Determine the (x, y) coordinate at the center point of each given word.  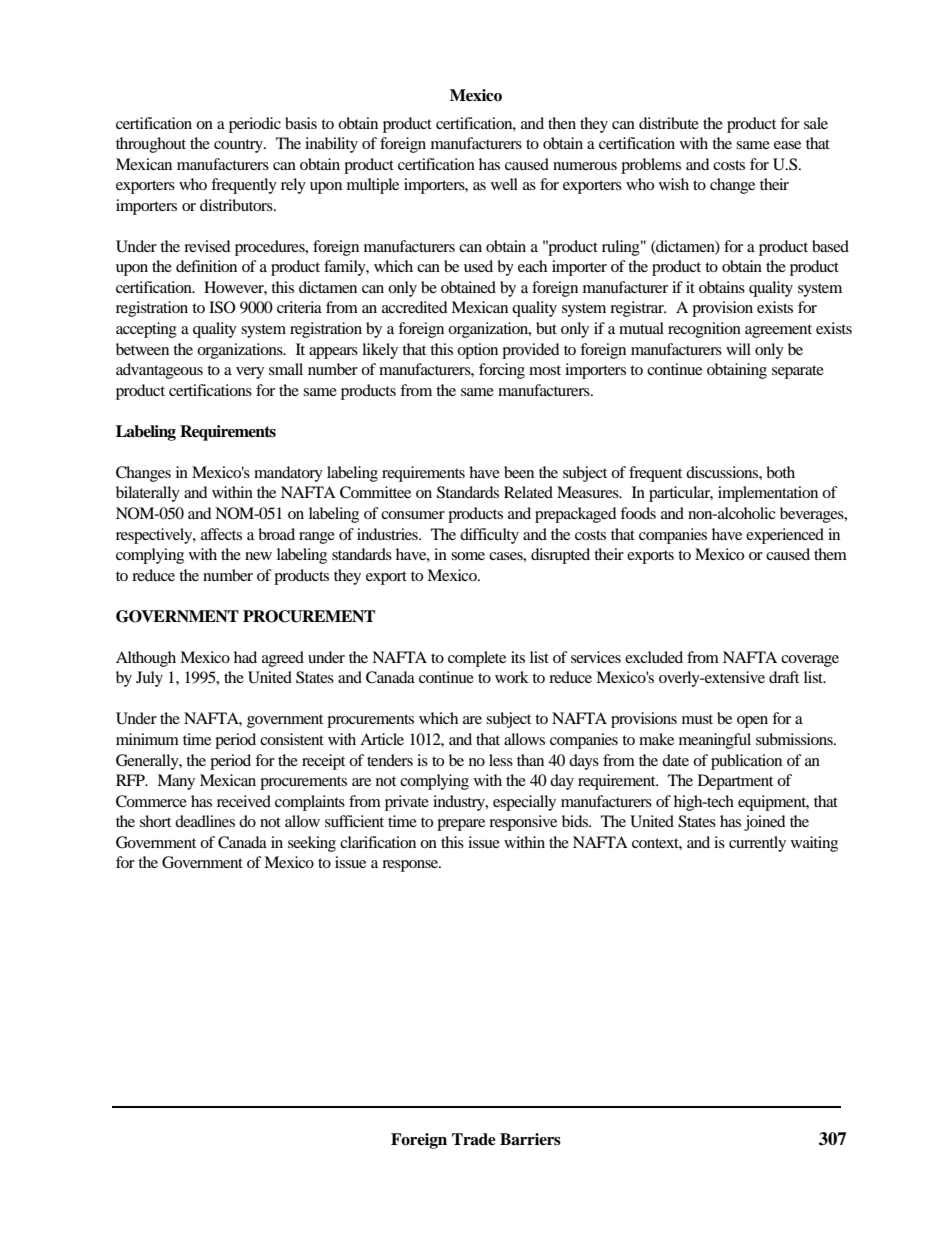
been (519, 472)
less (501, 760)
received (244, 801)
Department (735, 782)
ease (787, 145)
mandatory (288, 474)
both (780, 472)
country (240, 146)
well (504, 184)
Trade (474, 1139)
